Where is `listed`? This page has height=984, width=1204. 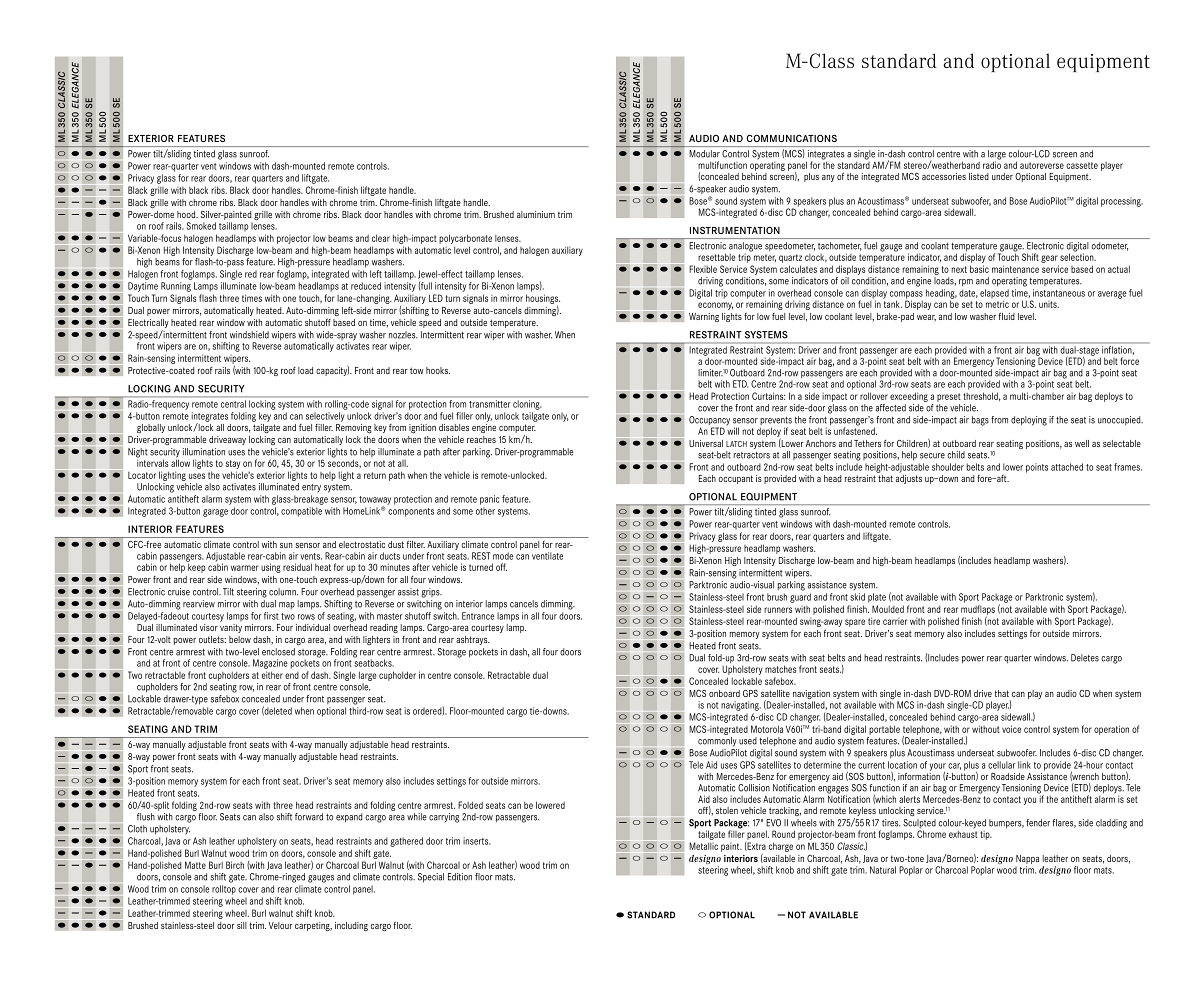 listed is located at coordinates (979, 176).
